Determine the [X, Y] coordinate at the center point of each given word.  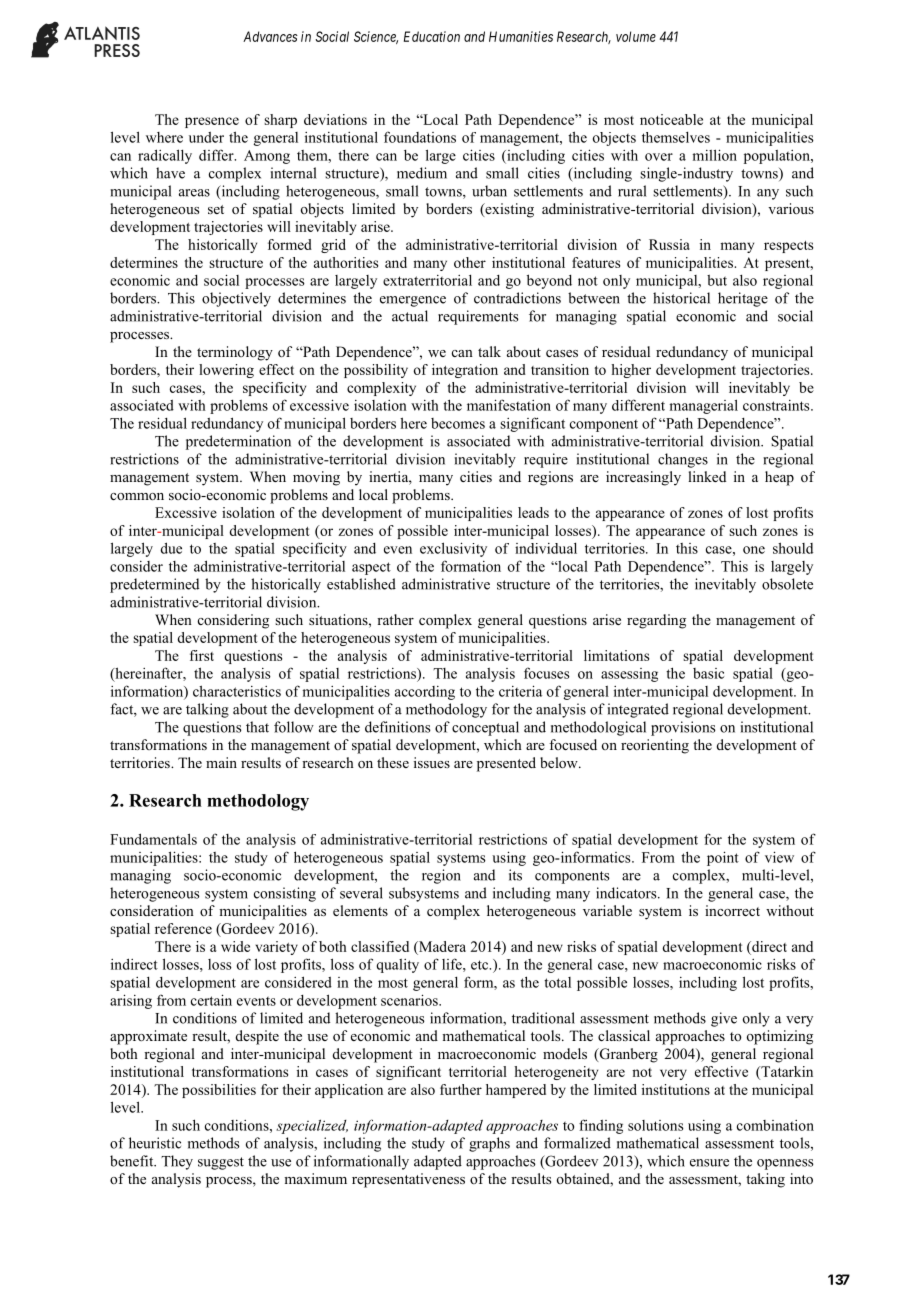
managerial [703, 406]
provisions [683, 728]
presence [212, 122]
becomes [458, 423]
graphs [489, 1144]
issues [432, 762]
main [221, 762]
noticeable [671, 119]
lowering [226, 371]
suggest [221, 1163]
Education [432, 36]
